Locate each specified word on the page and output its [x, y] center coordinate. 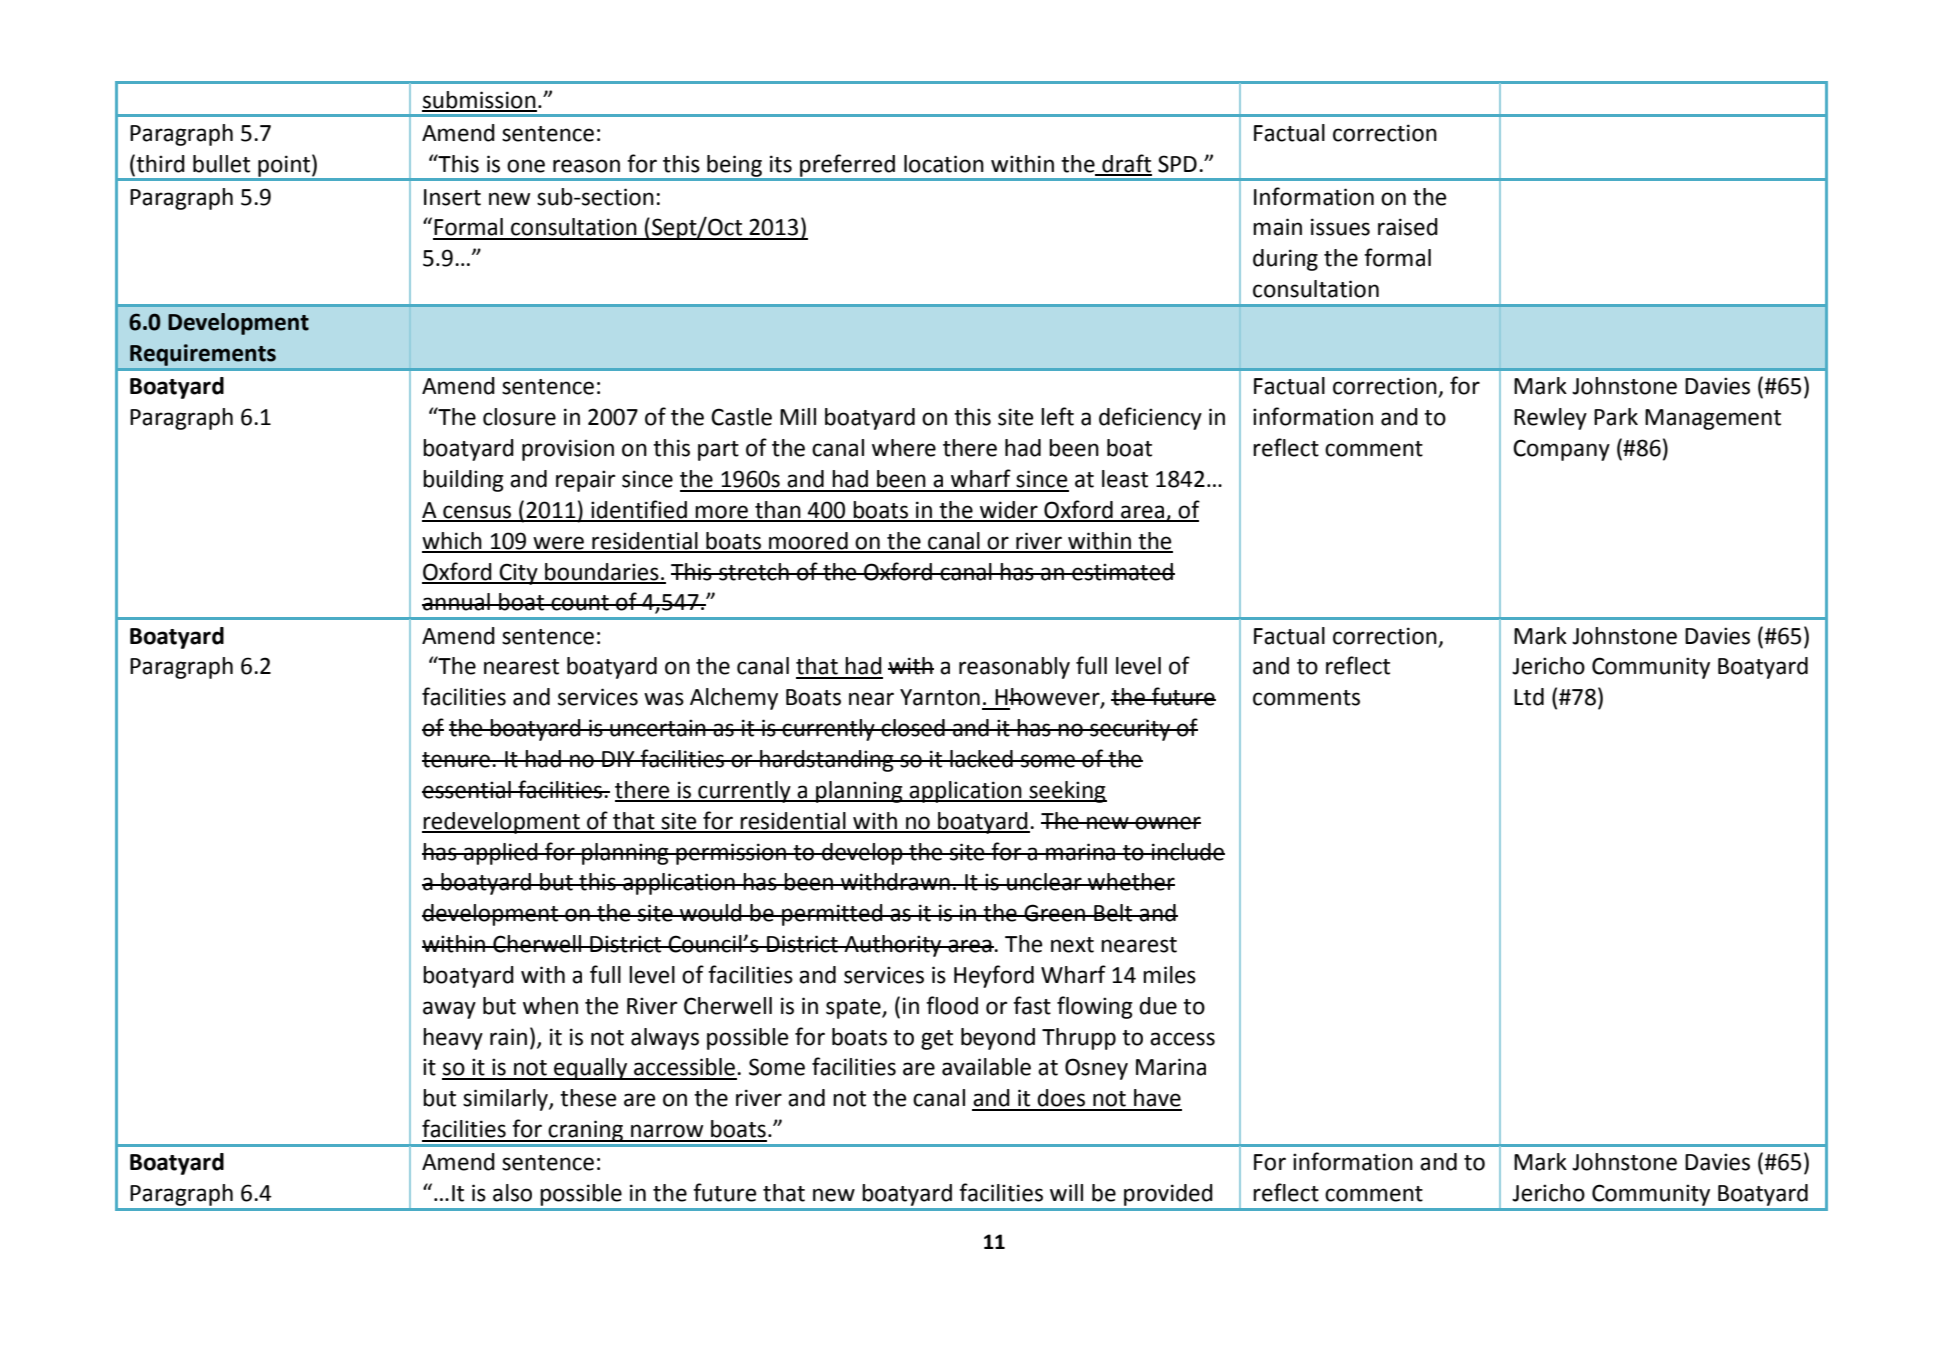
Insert [452, 197]
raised [1408, 227]
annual [457, 602]
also [512, 1193]
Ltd [1529, 697]
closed [913, 728]
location [944, 164]
